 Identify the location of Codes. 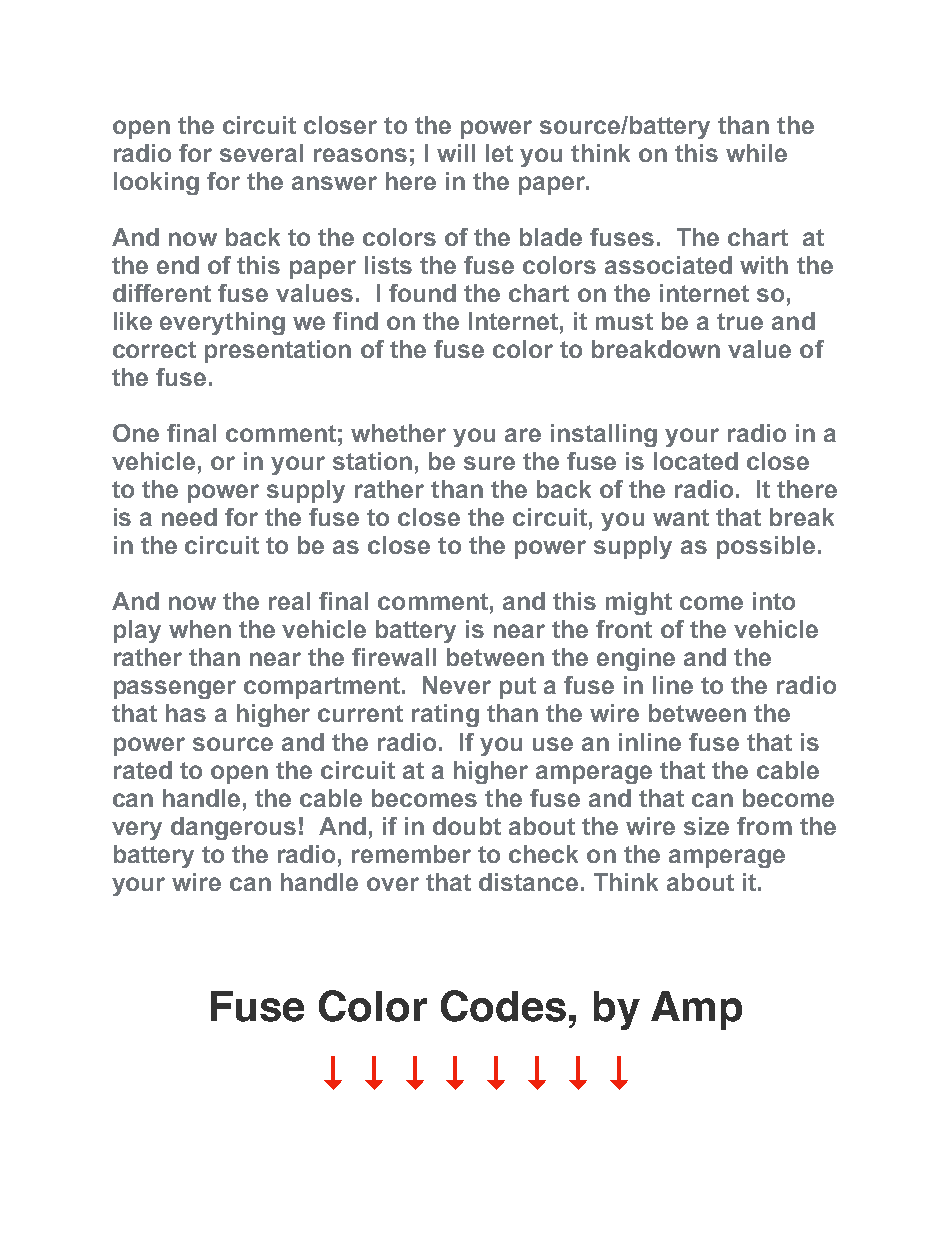
(503, 1006).
